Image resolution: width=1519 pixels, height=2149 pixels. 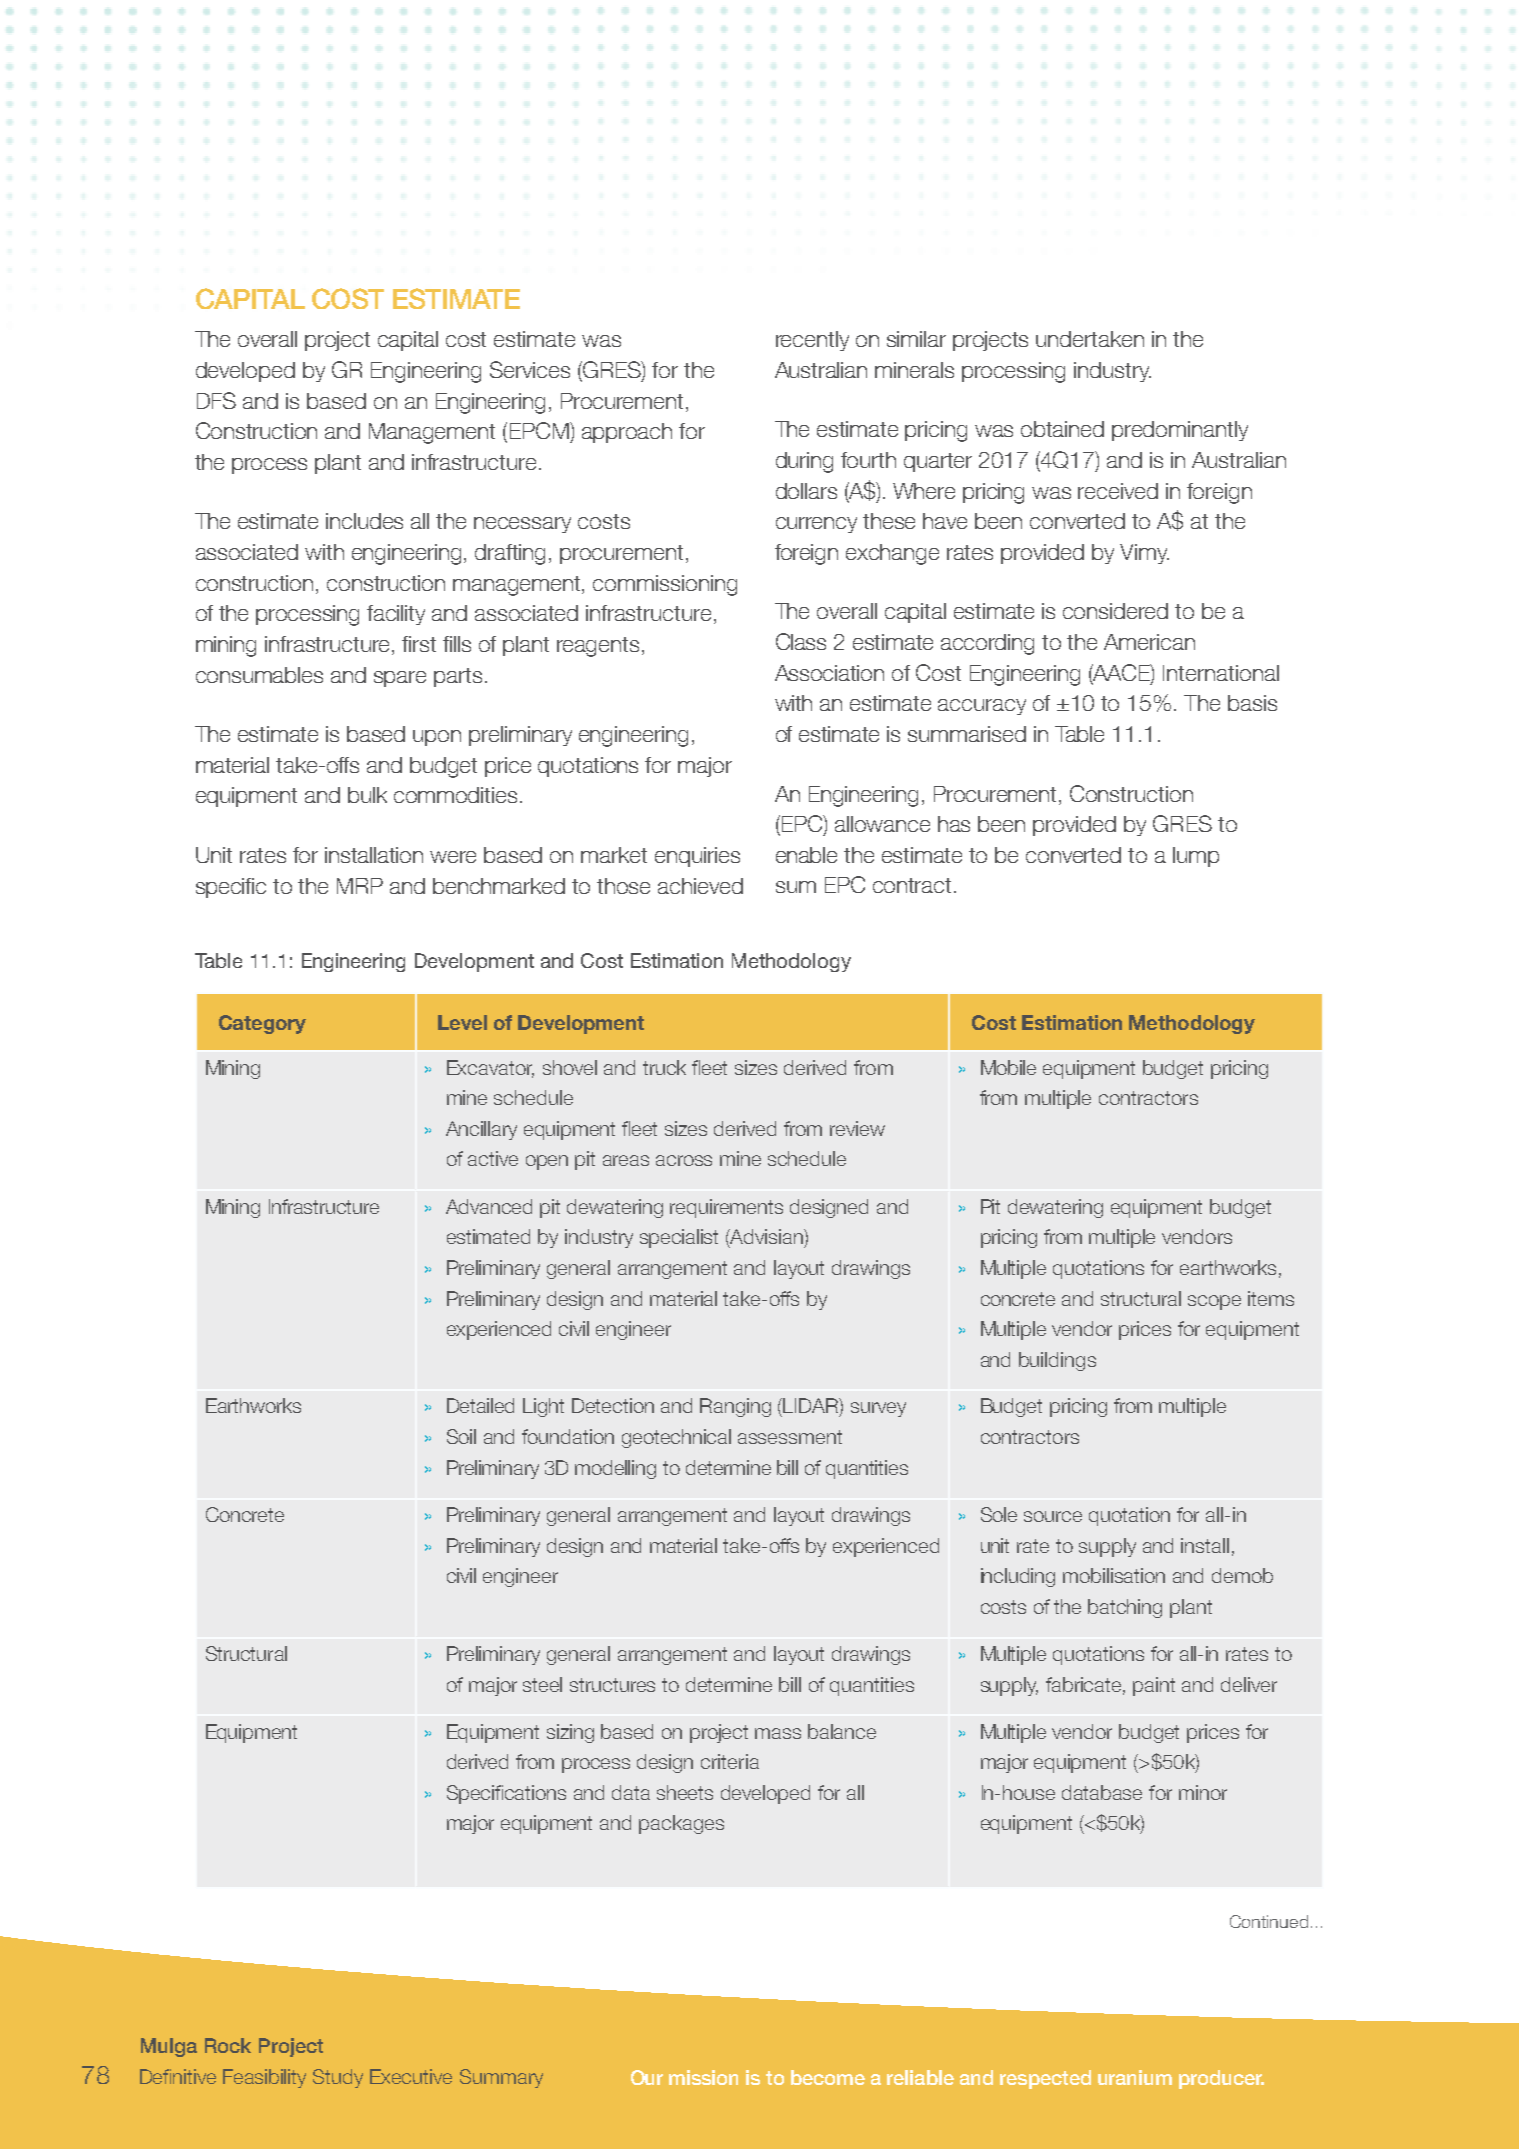 I want to click on lump, so click(x=1196, y=857).
